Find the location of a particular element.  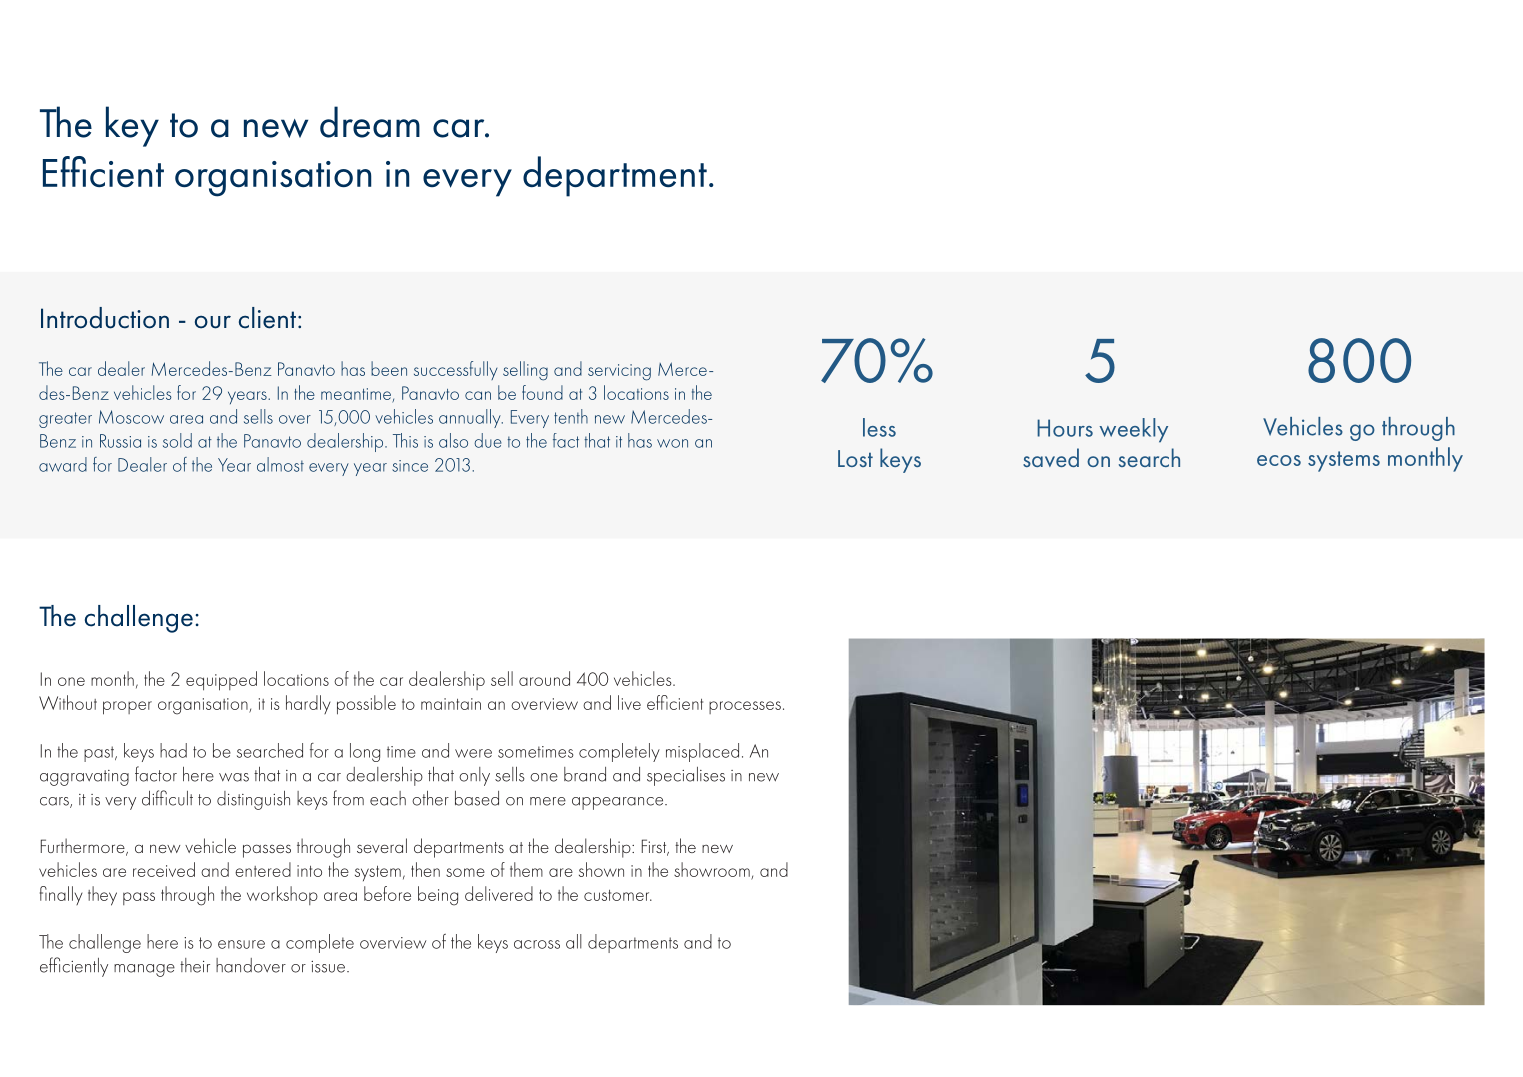

Hours is located at coordinates (1065, 428).
